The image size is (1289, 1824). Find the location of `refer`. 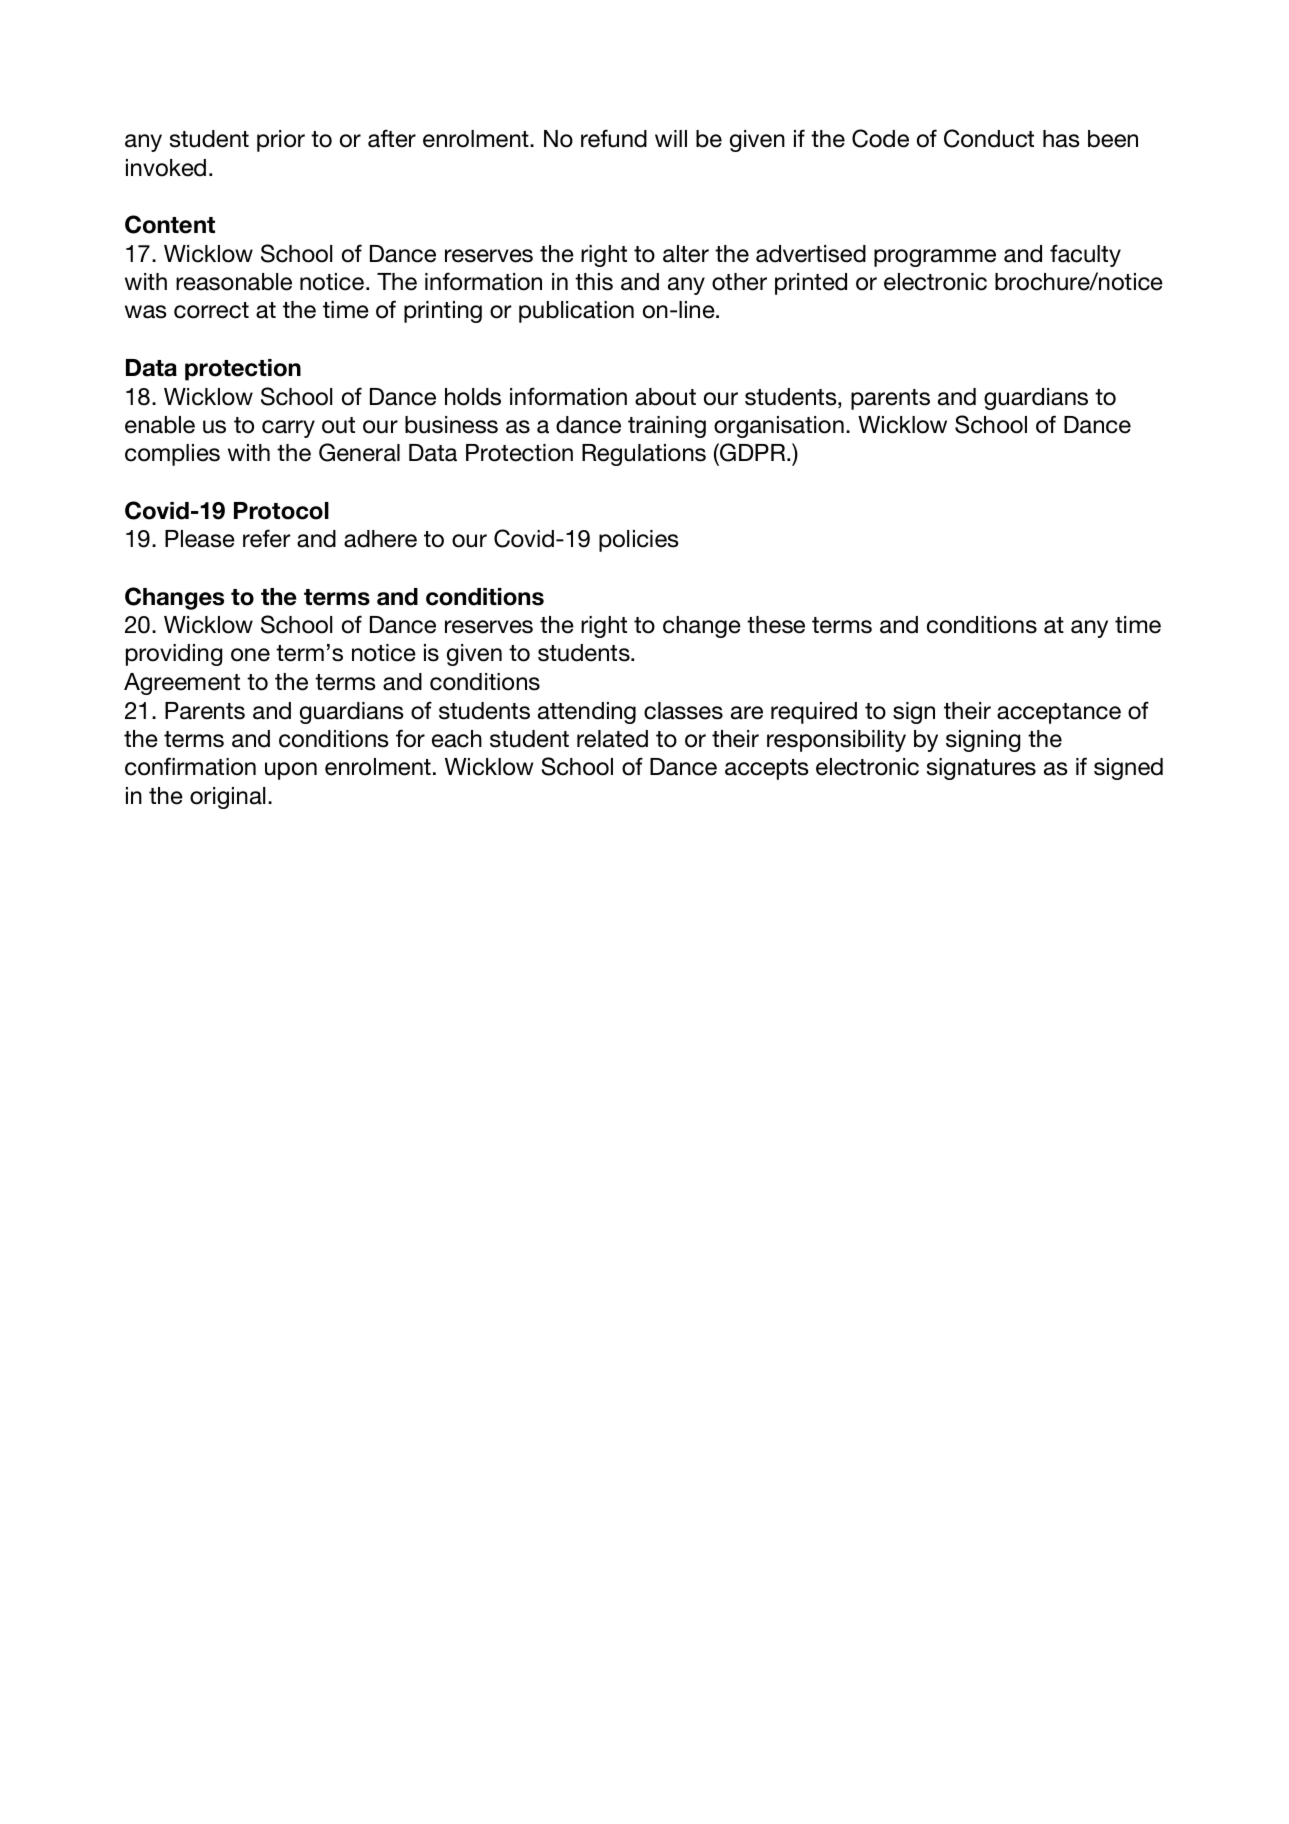

refer is located at coordinates (267, 538).
